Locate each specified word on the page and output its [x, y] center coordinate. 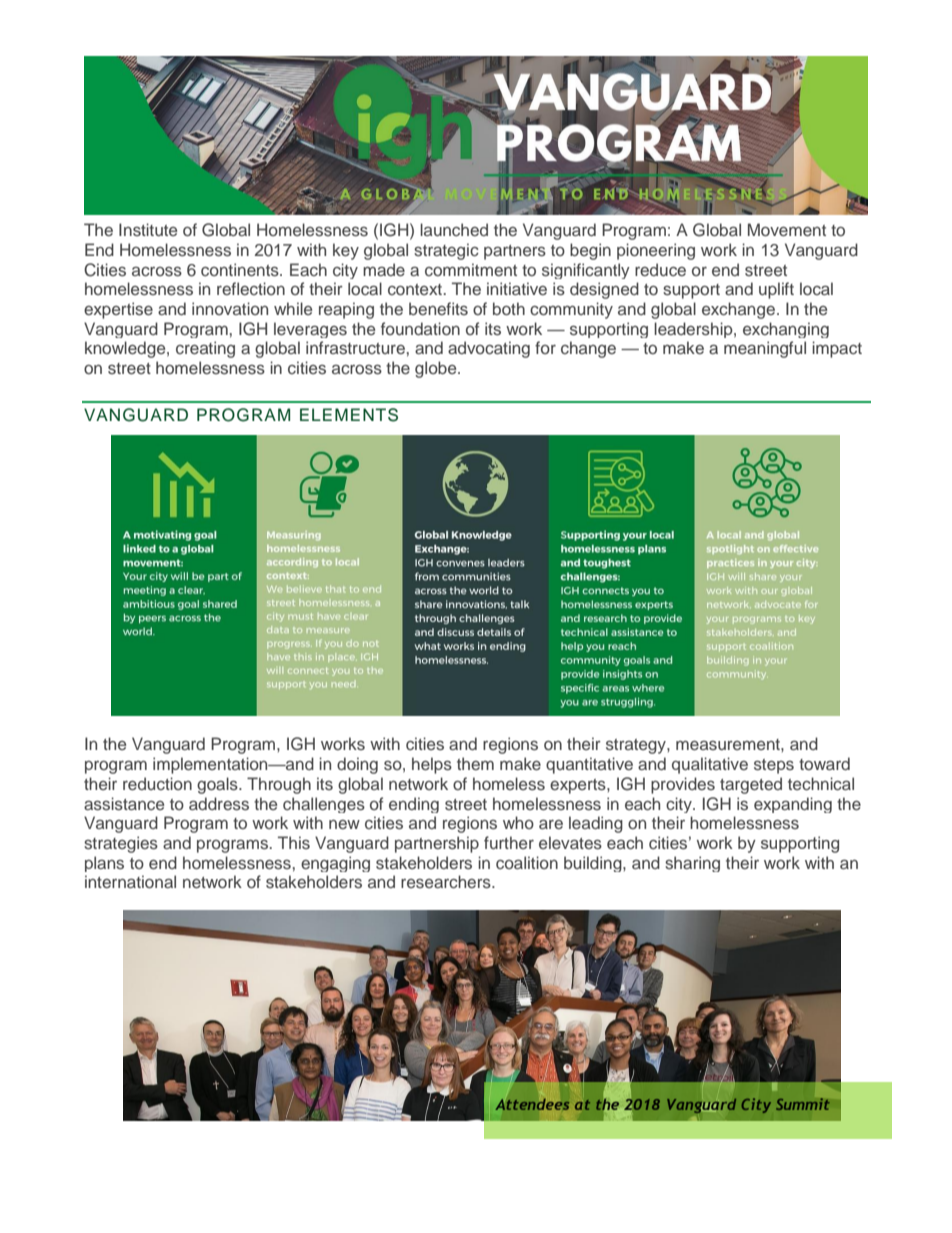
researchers [447, 881]
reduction [157, 783]
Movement [787, 229]
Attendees [532, 1104]
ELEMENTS [349, 415]
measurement [729, 744]
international [130, 881]
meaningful [765, 349]
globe [437, 369]
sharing [692, 864]
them [475, 763]
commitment [471, 269]
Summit [803, 1104]
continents [241, 269]
